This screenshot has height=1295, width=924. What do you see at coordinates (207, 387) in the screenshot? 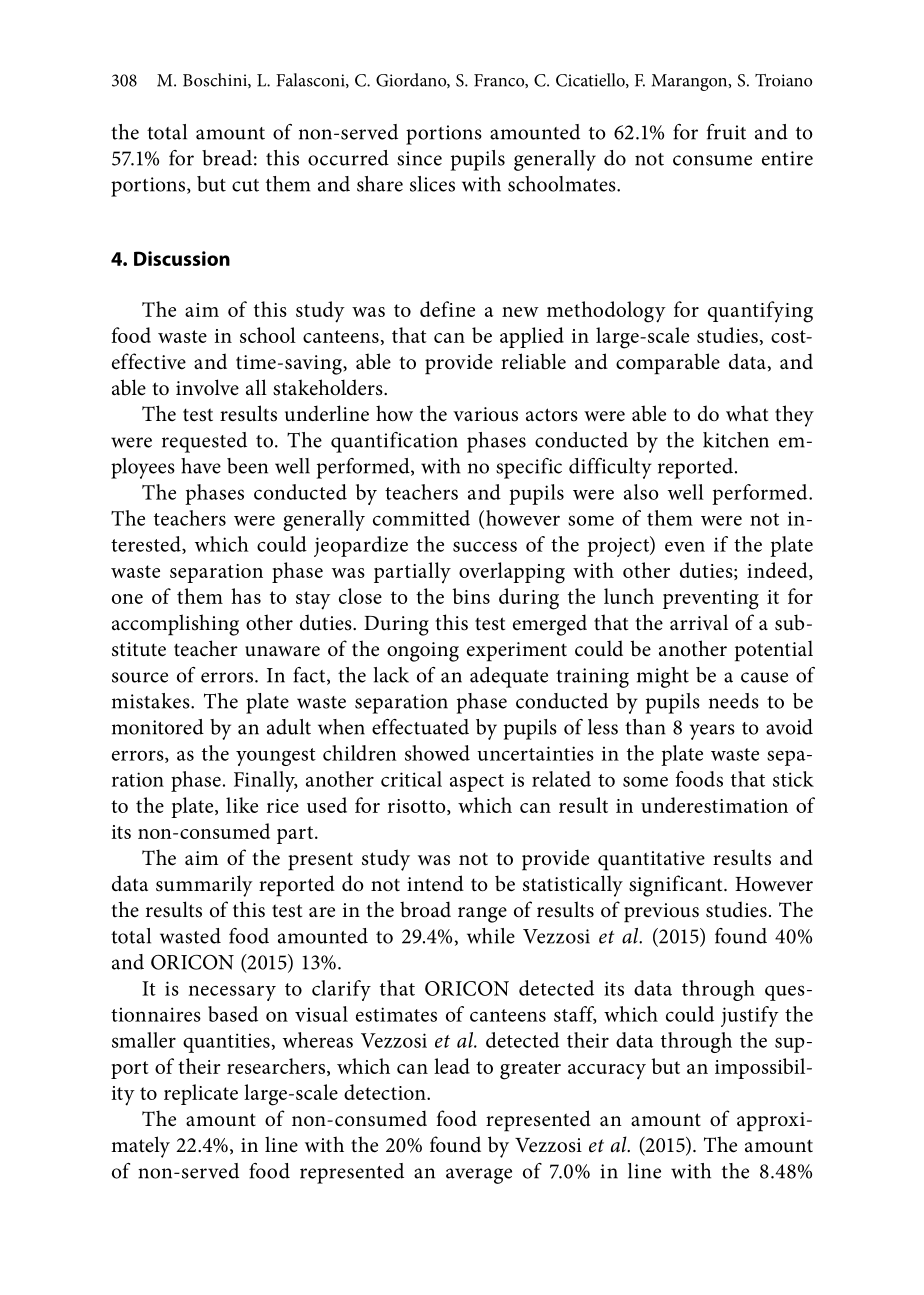
I see `involve` at bounding box center [207, 387].
